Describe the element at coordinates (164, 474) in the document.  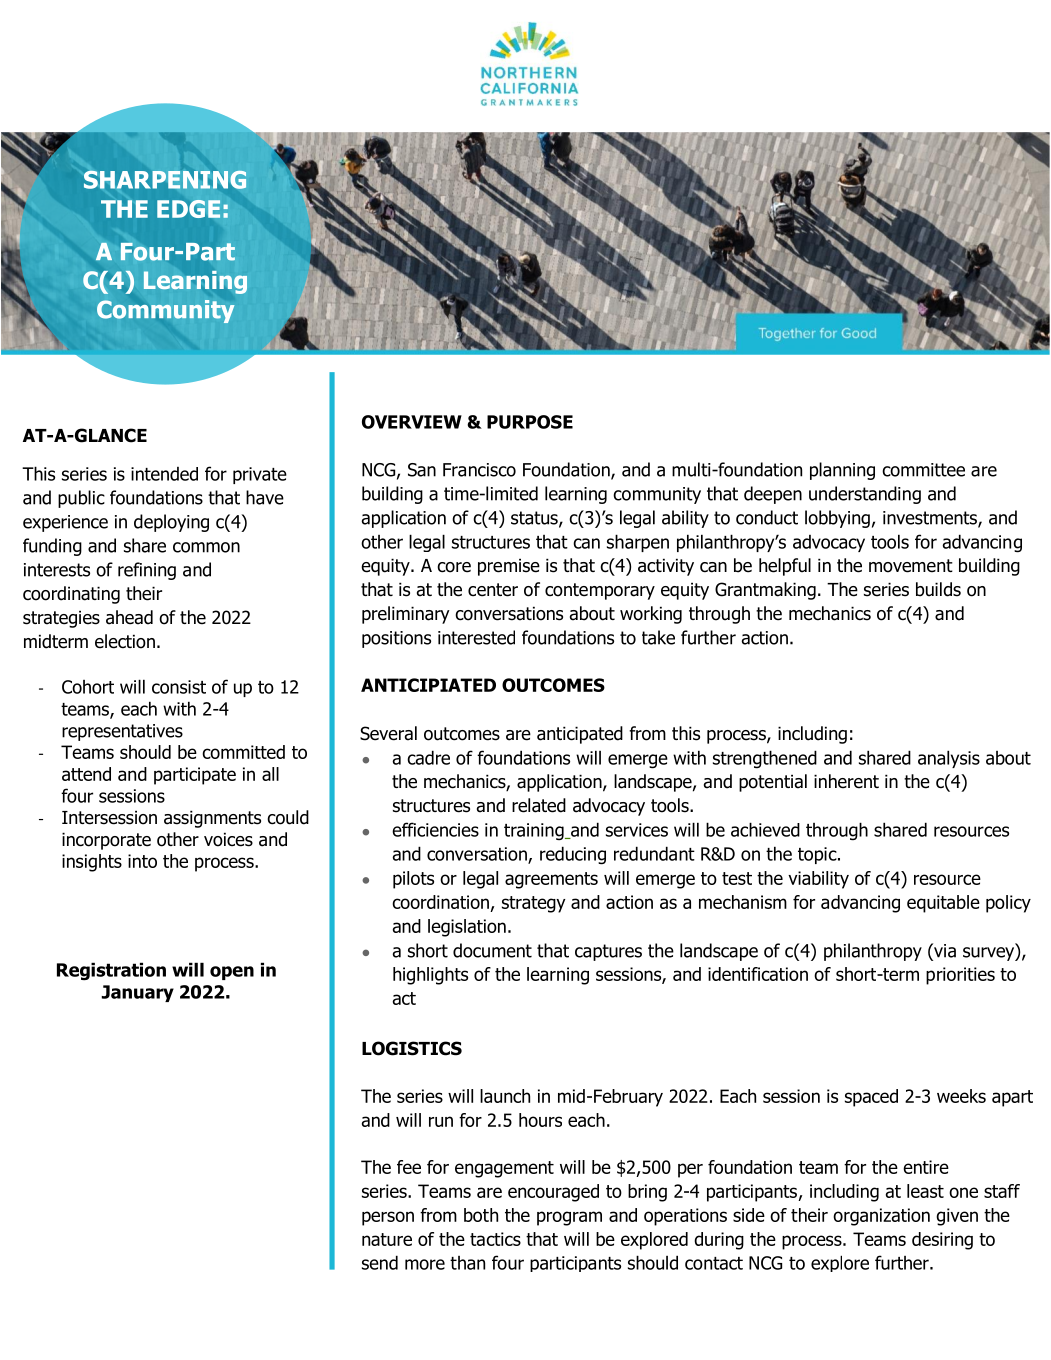
I see `intended` at that location.
